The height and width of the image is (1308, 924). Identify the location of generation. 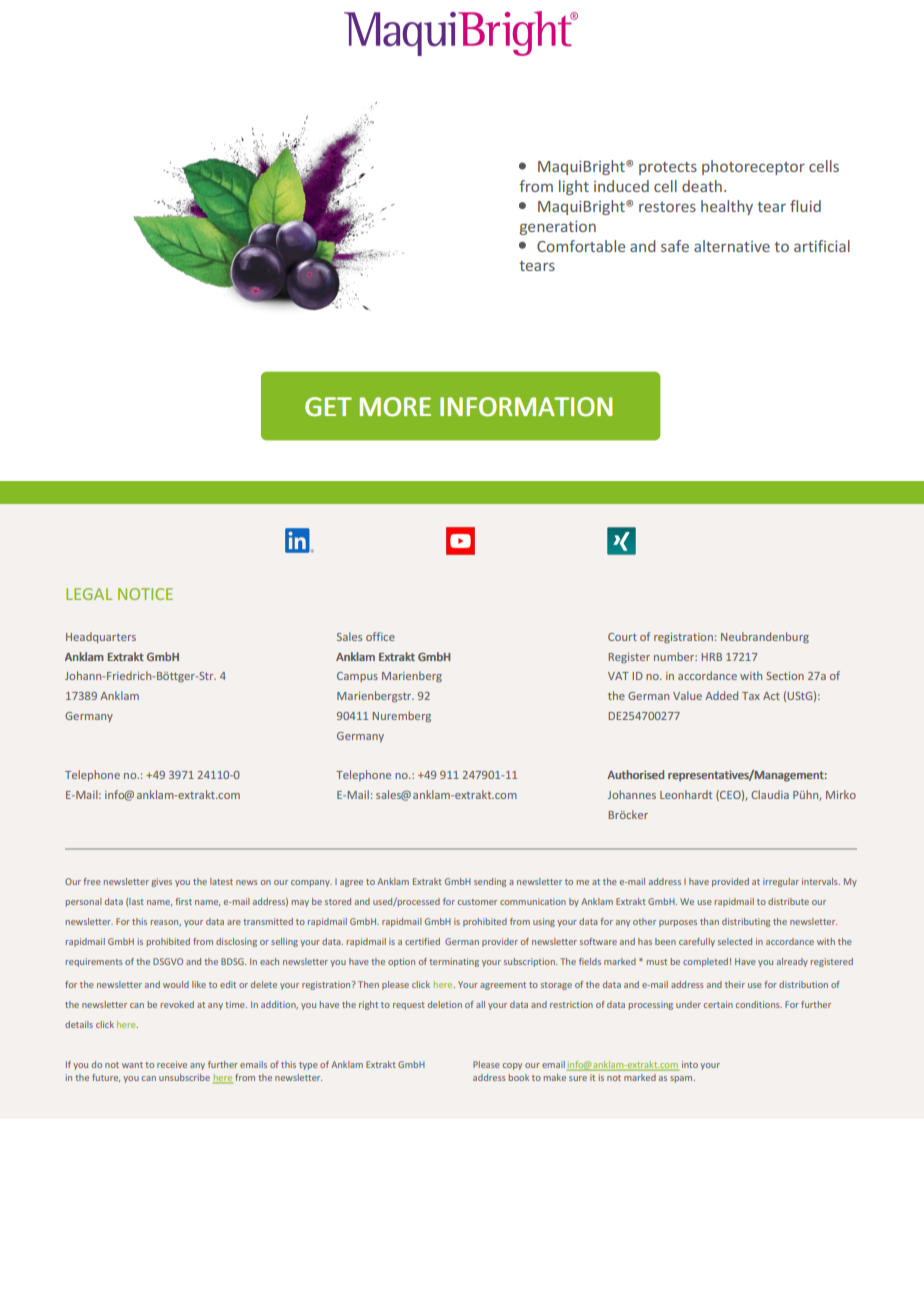
(558, 228).
